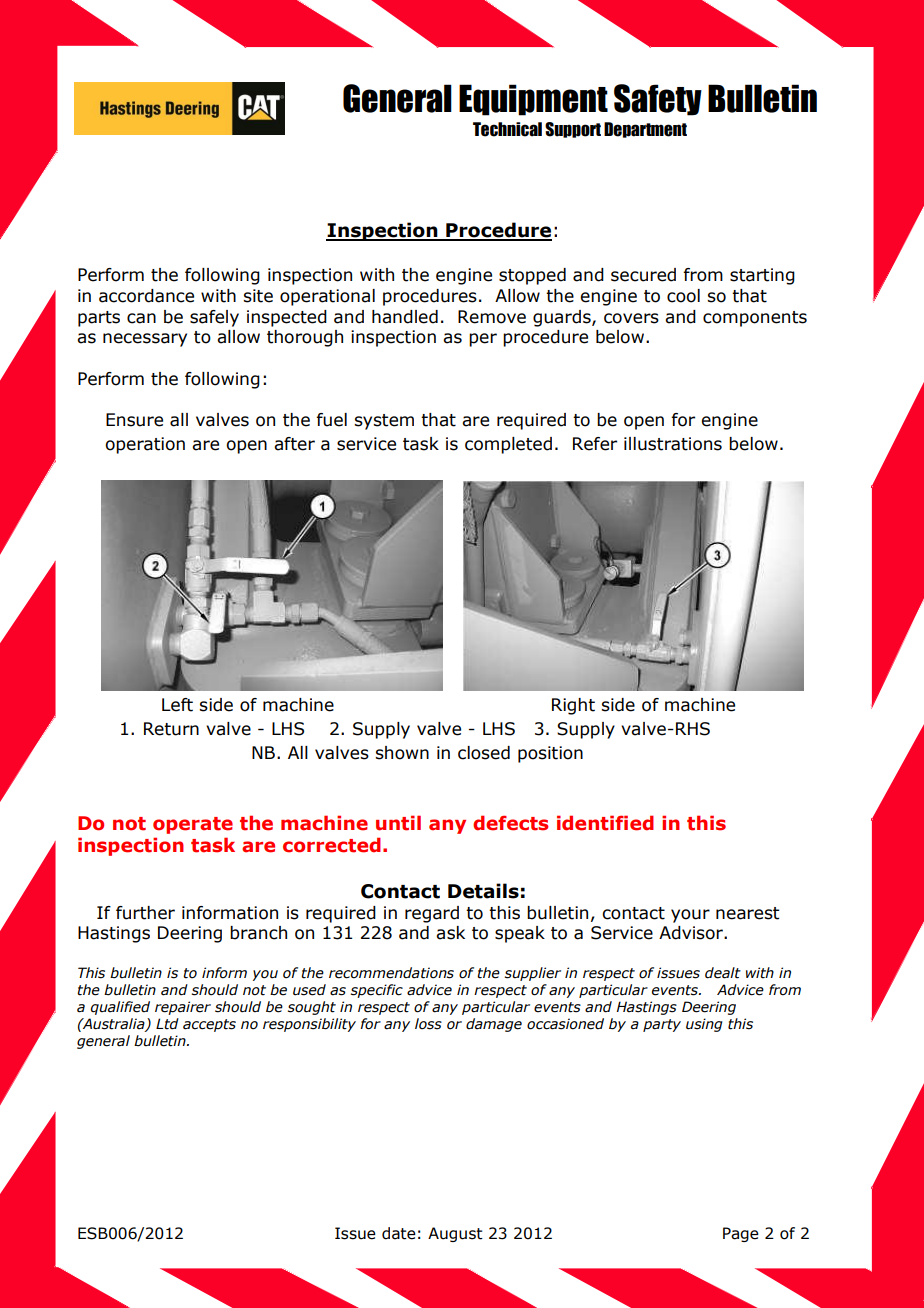  What do you see at coordinates (177, 705) in the page?
I see `Left` at bounding box center [177, 705].
